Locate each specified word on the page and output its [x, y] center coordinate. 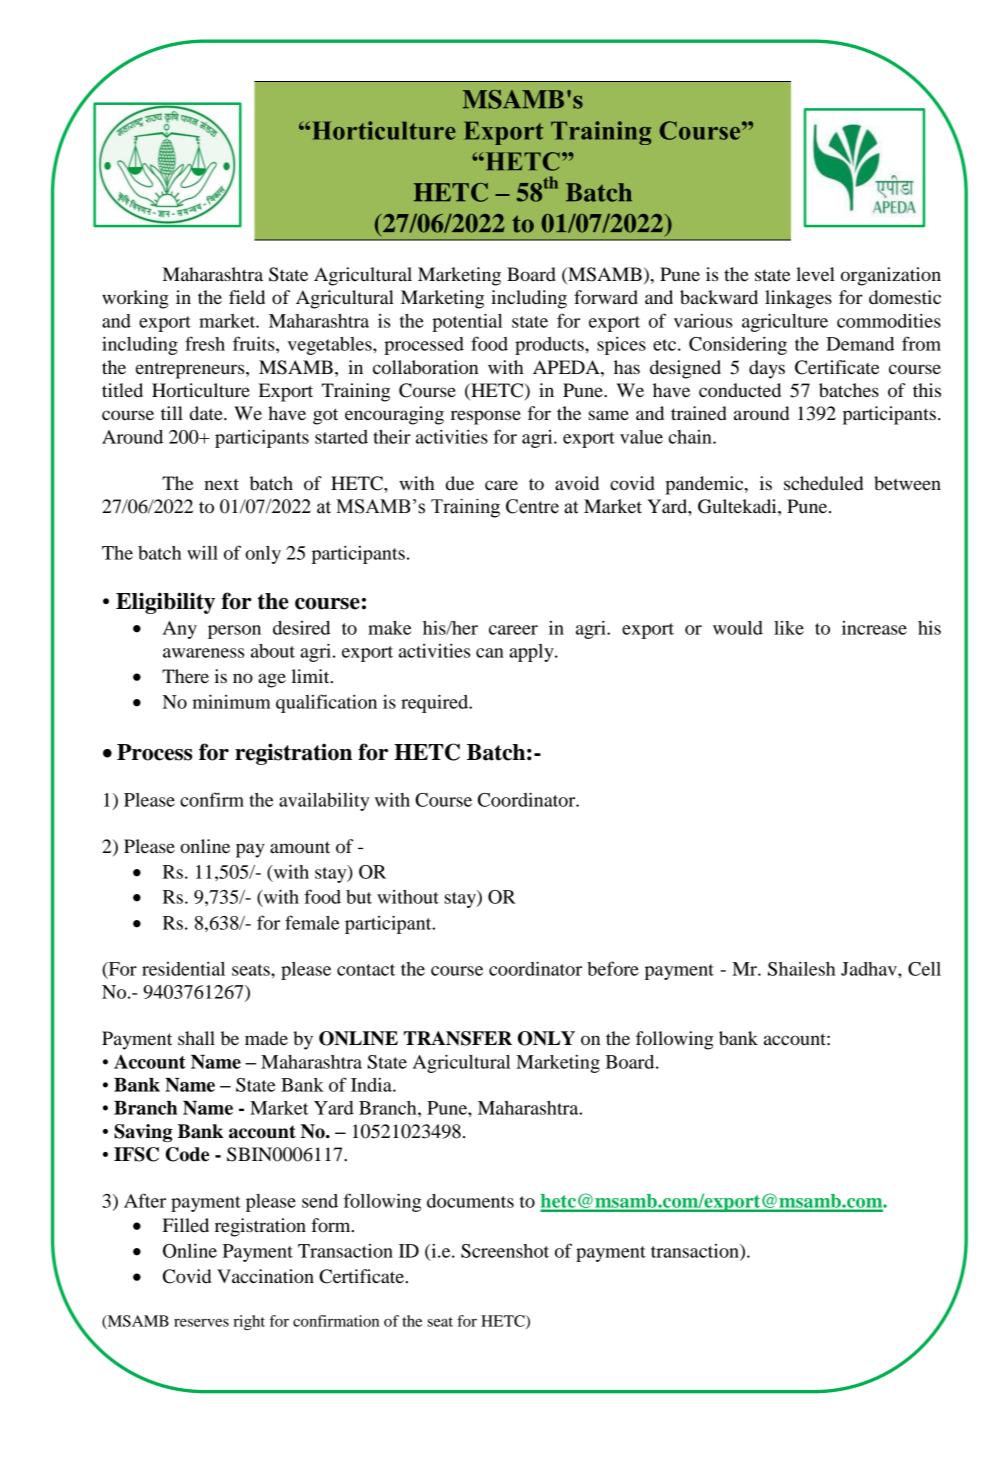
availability [324, 801]
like [789, 628]
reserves [201, 1322]
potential [467, 322]
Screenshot [505, 1251]
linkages [798, 299]
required [436, 703]
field [247, 297]
